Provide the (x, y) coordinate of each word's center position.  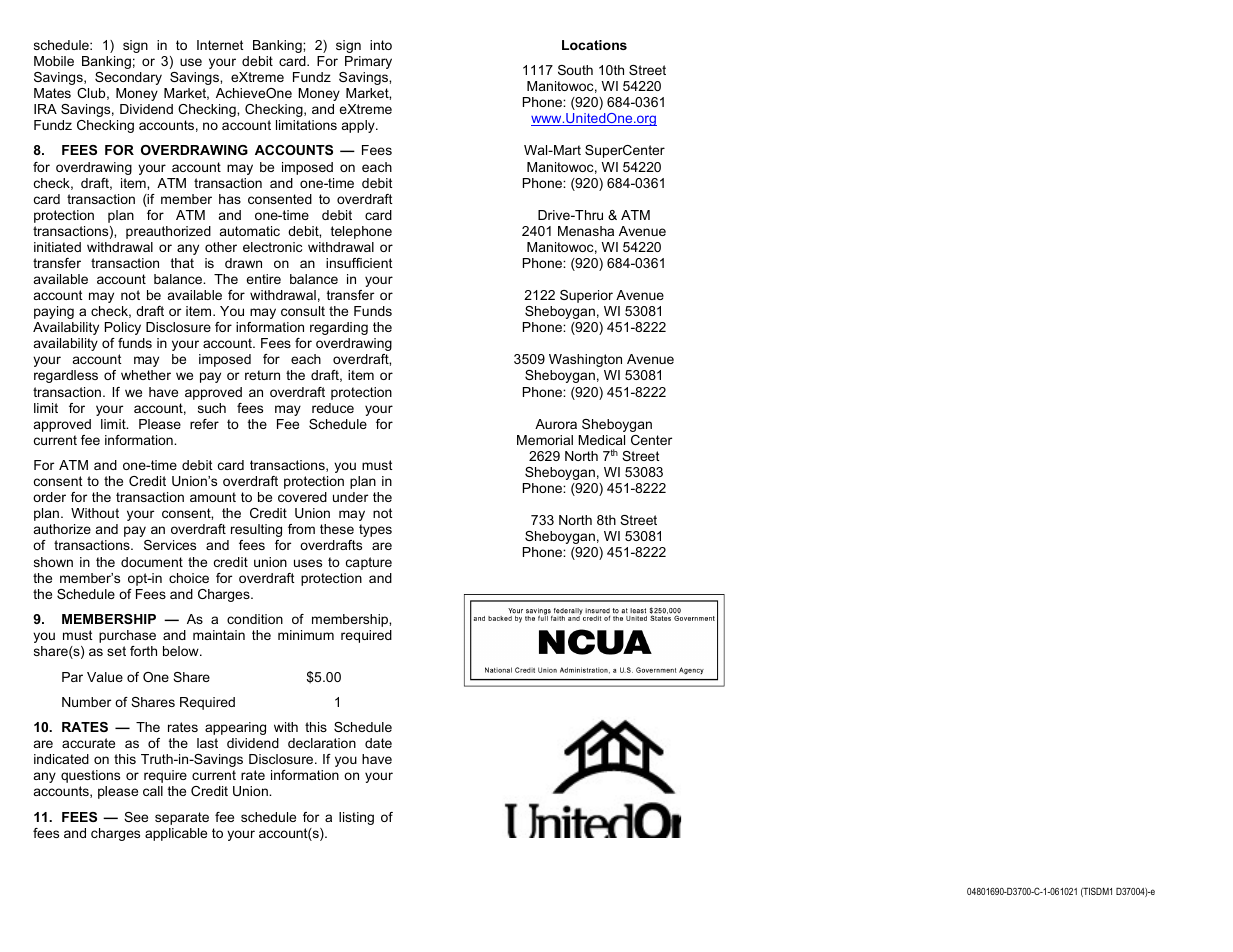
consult (303, 311)
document (152, 562)
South (575, 70)
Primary (368, 62)
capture (369, 563)
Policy (123, 328)
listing (356, 818)
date (378, 743)
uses (308, 563)
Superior (586, 296)
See (136, 817)
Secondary (128, 78)
